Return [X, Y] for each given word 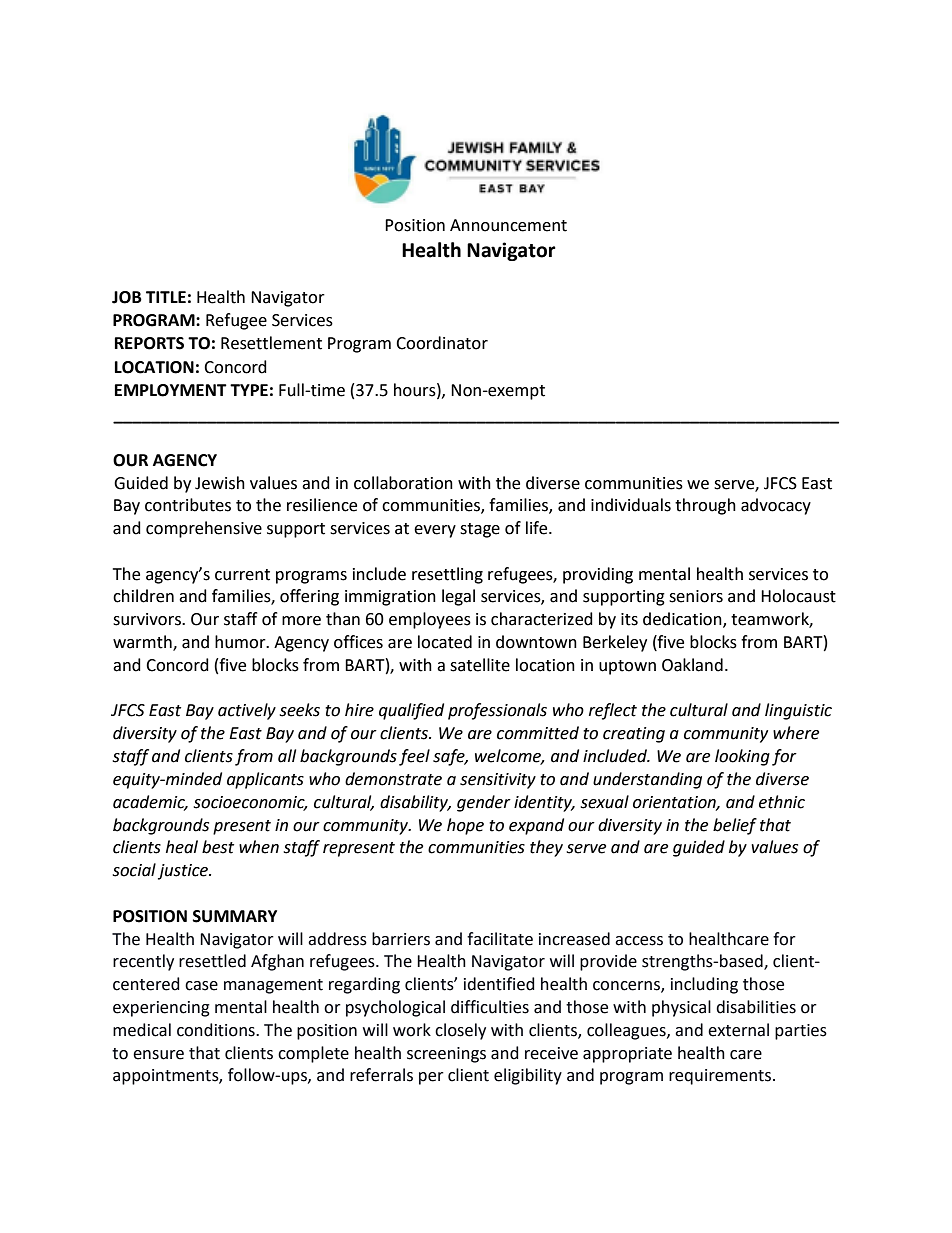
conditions [217, 1030]
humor [241, 642]
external [738, 1030]
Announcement [508, 225]
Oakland [692, 665]
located [445, 642]
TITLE [166, 297]
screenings [446, 1055]
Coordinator [442, 343]
